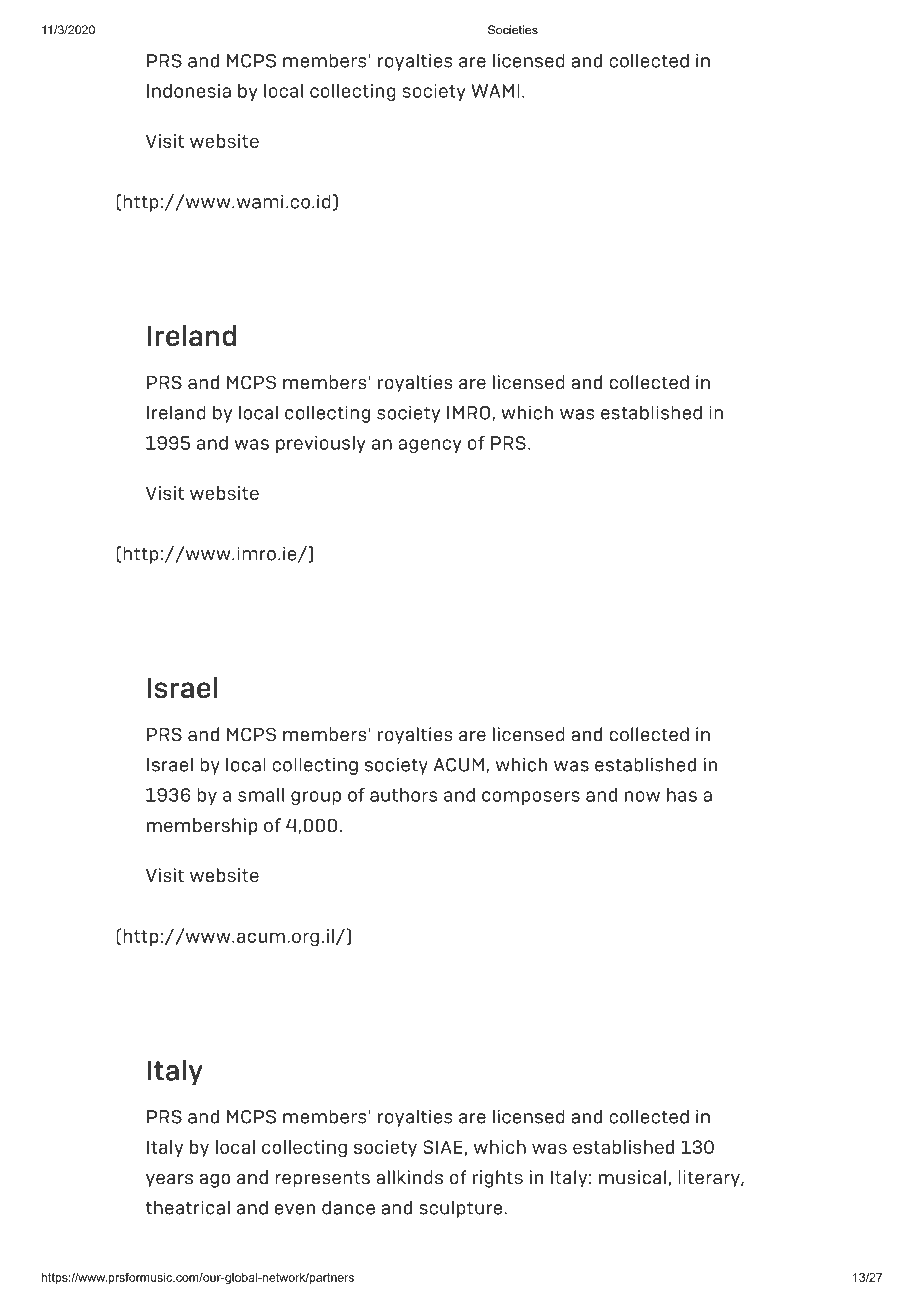 The width and height of the image is (924, 1308). I want to click on small, so click(261, 795).
